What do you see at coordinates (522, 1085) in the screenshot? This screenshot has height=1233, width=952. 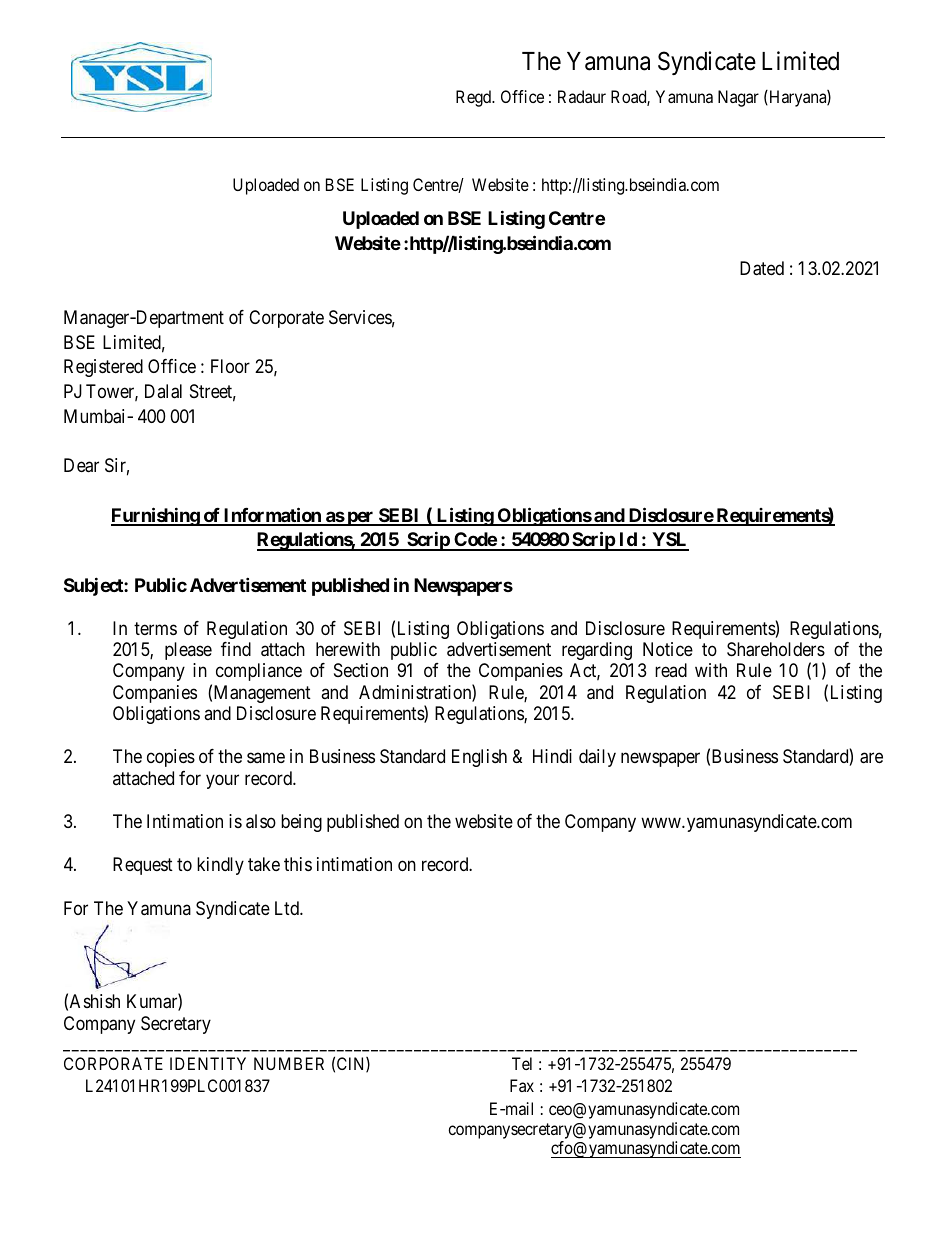 I see `Fax` at bounding box center [522, 1085].
